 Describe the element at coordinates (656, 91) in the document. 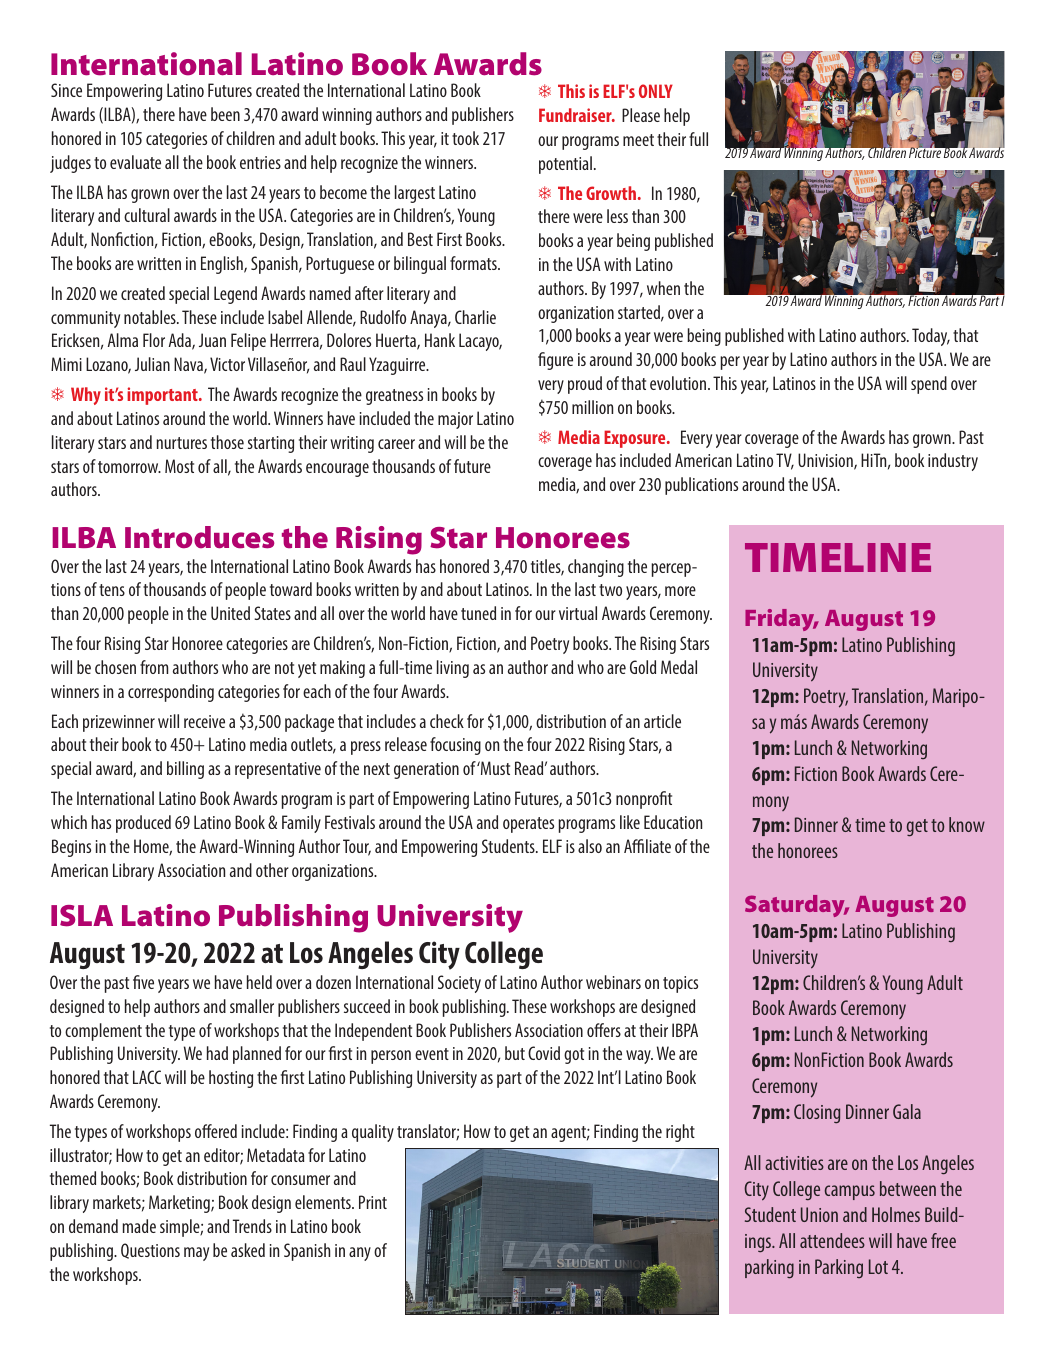

I see `ONLY` at that location.
